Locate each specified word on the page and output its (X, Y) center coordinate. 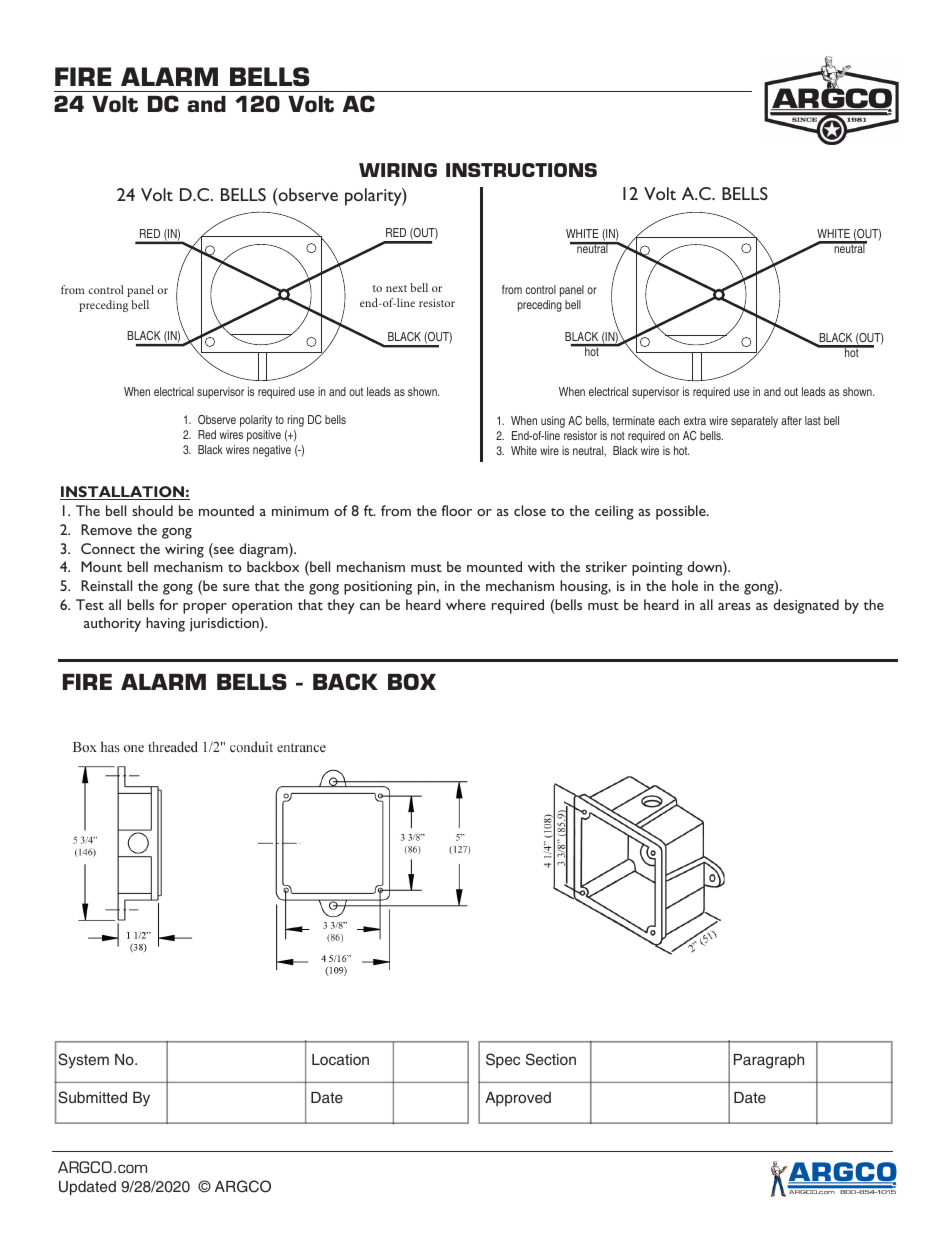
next (396, 288)
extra (695, 420)
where (466, 604)
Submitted (92, 1097)
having (165, 624)
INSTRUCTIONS (521, 170)
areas (734, 606)
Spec (503, 1060)
